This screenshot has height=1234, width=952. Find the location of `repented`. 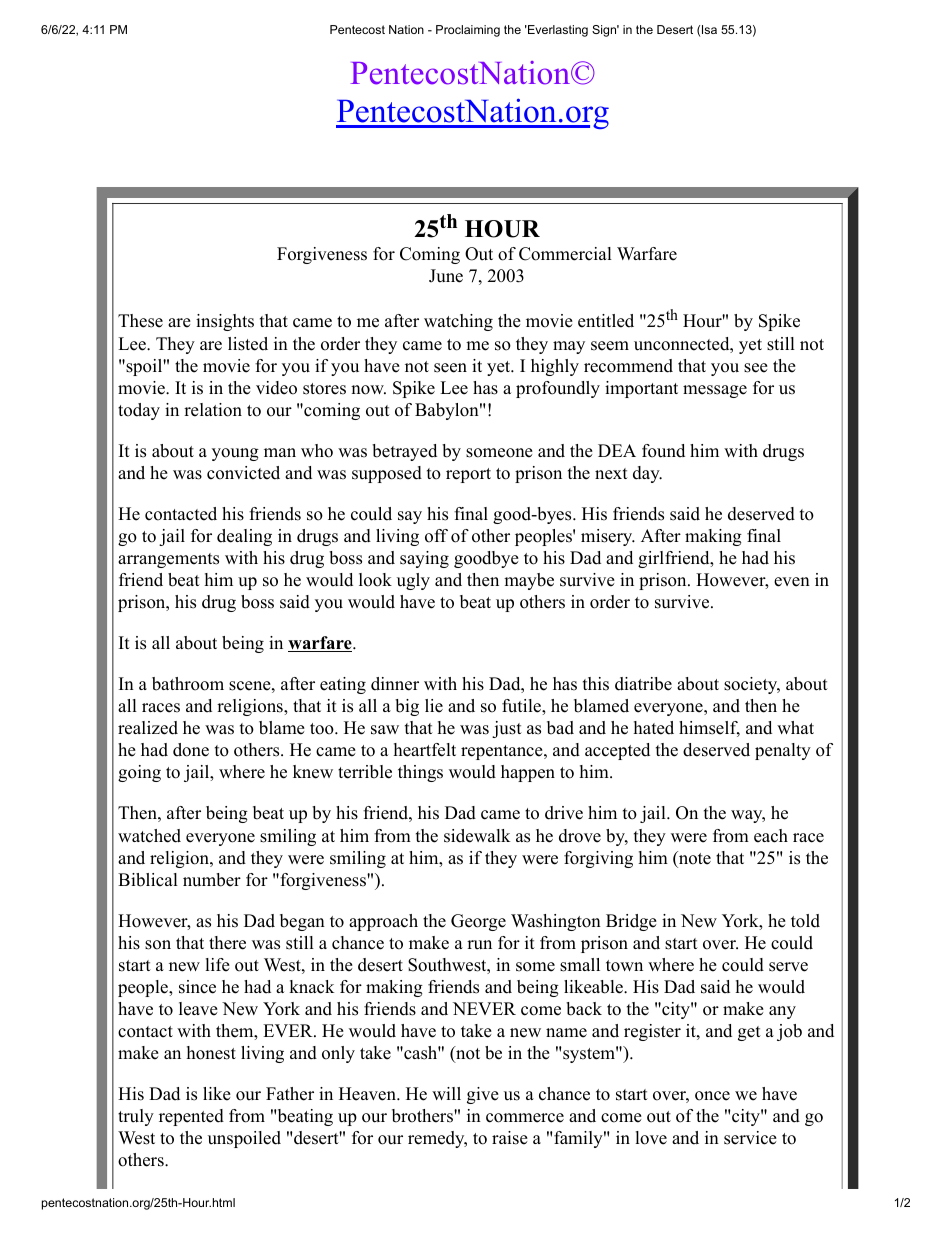

repented is located at coordinates (191, 1117).
